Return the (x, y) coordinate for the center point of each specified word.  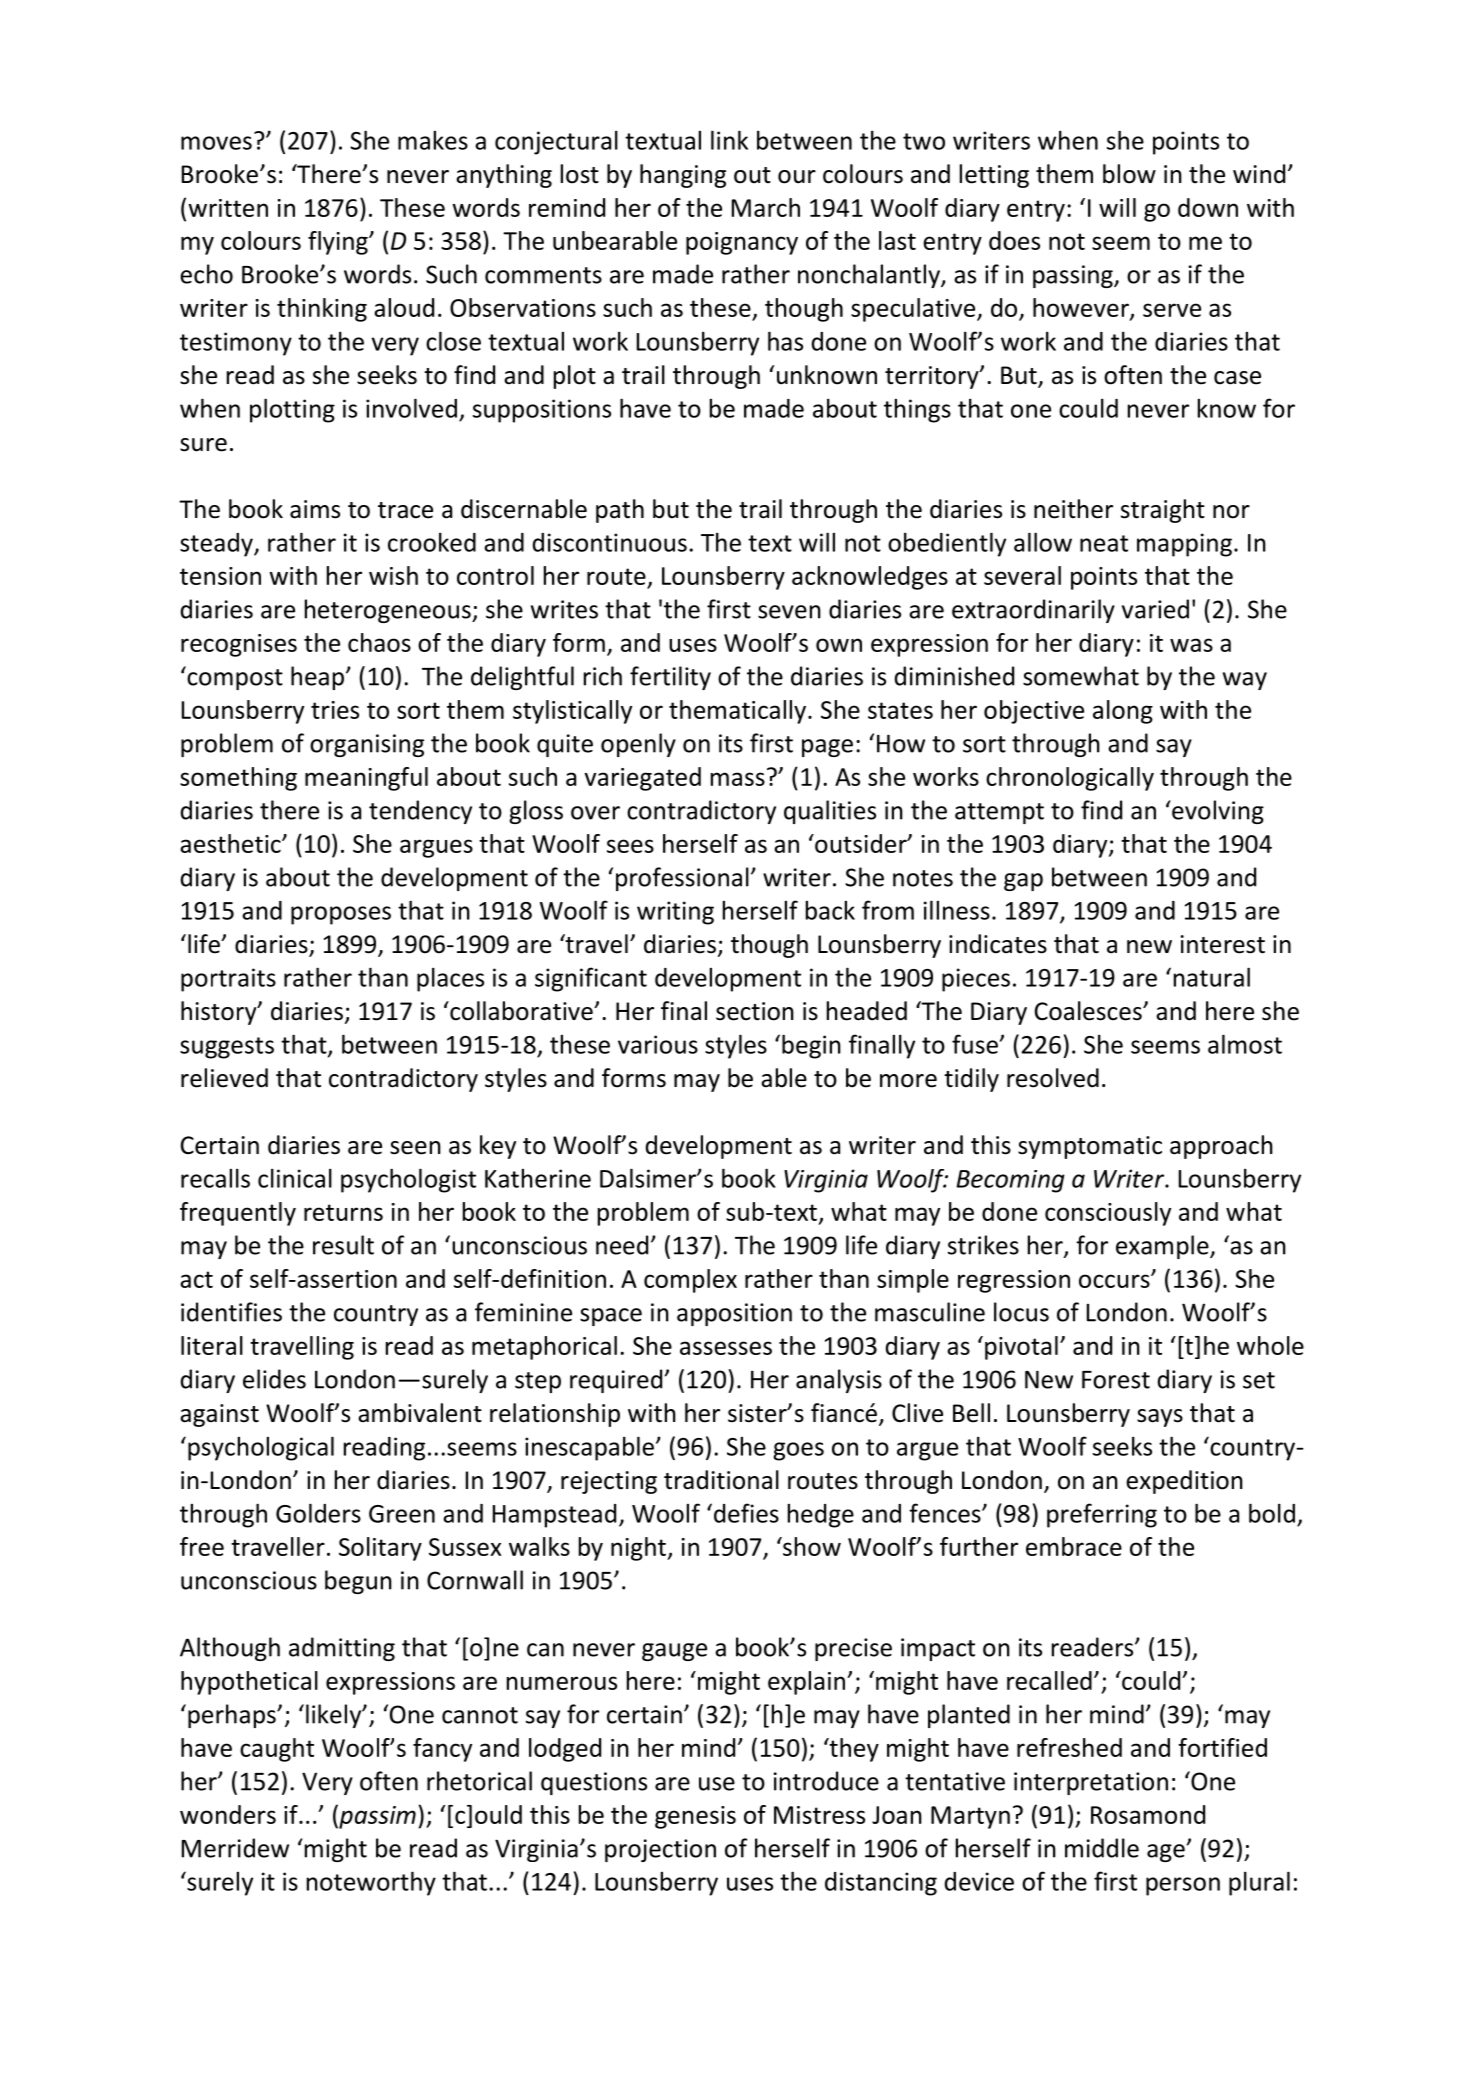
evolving (1217, 812)
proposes (341, 915)
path (620, 511)
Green (402, 1514)
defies (745, 1513)
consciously (1108, 1214)
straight (1163, 511)
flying (339, 243)
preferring (1102, 1515)
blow (1129, 174)
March (766, 207)
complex (690, 1281)
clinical (295, 1178)
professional (682, 879)
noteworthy (371, 1883)
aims (315, 509)
